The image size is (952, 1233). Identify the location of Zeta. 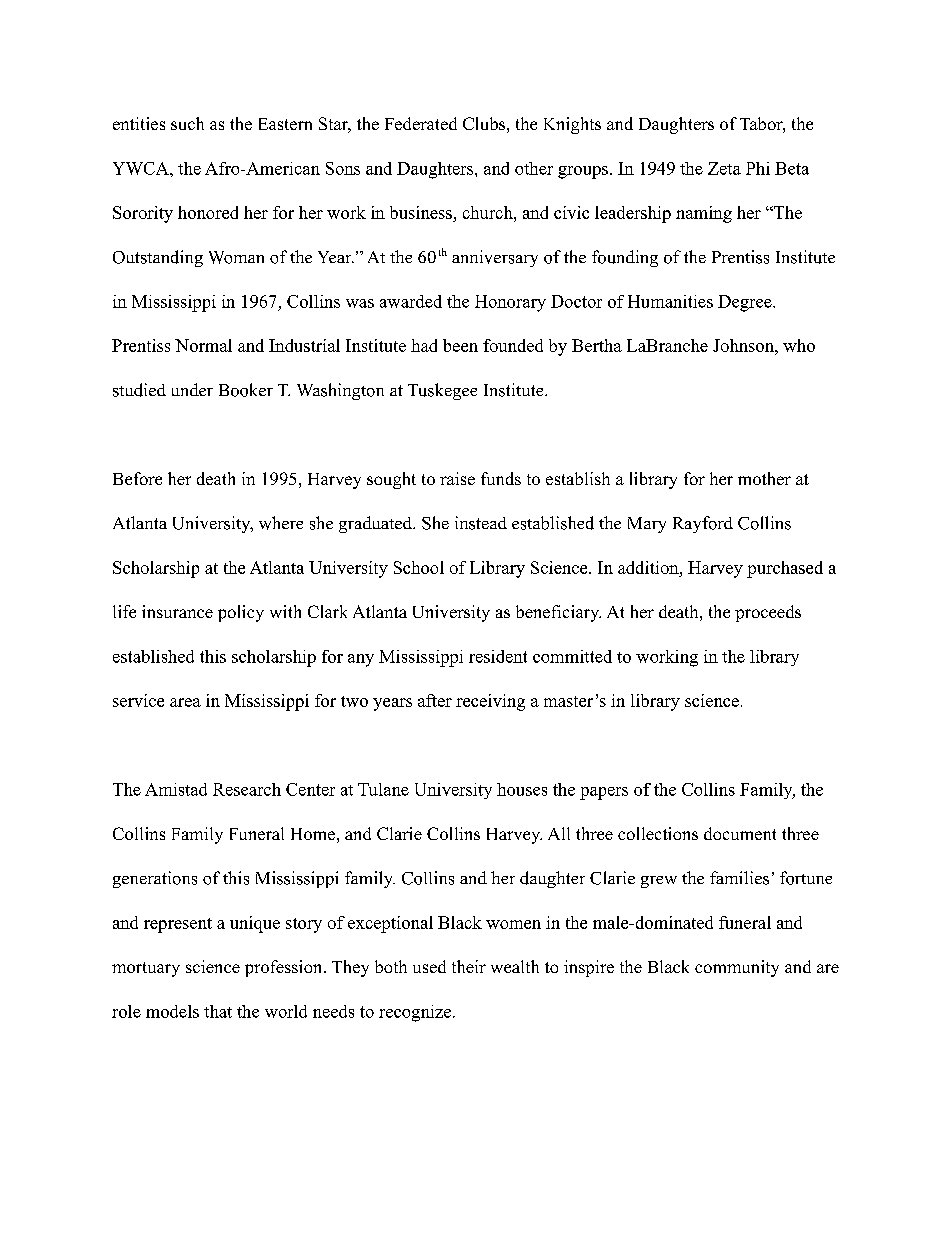
(724, 168).
